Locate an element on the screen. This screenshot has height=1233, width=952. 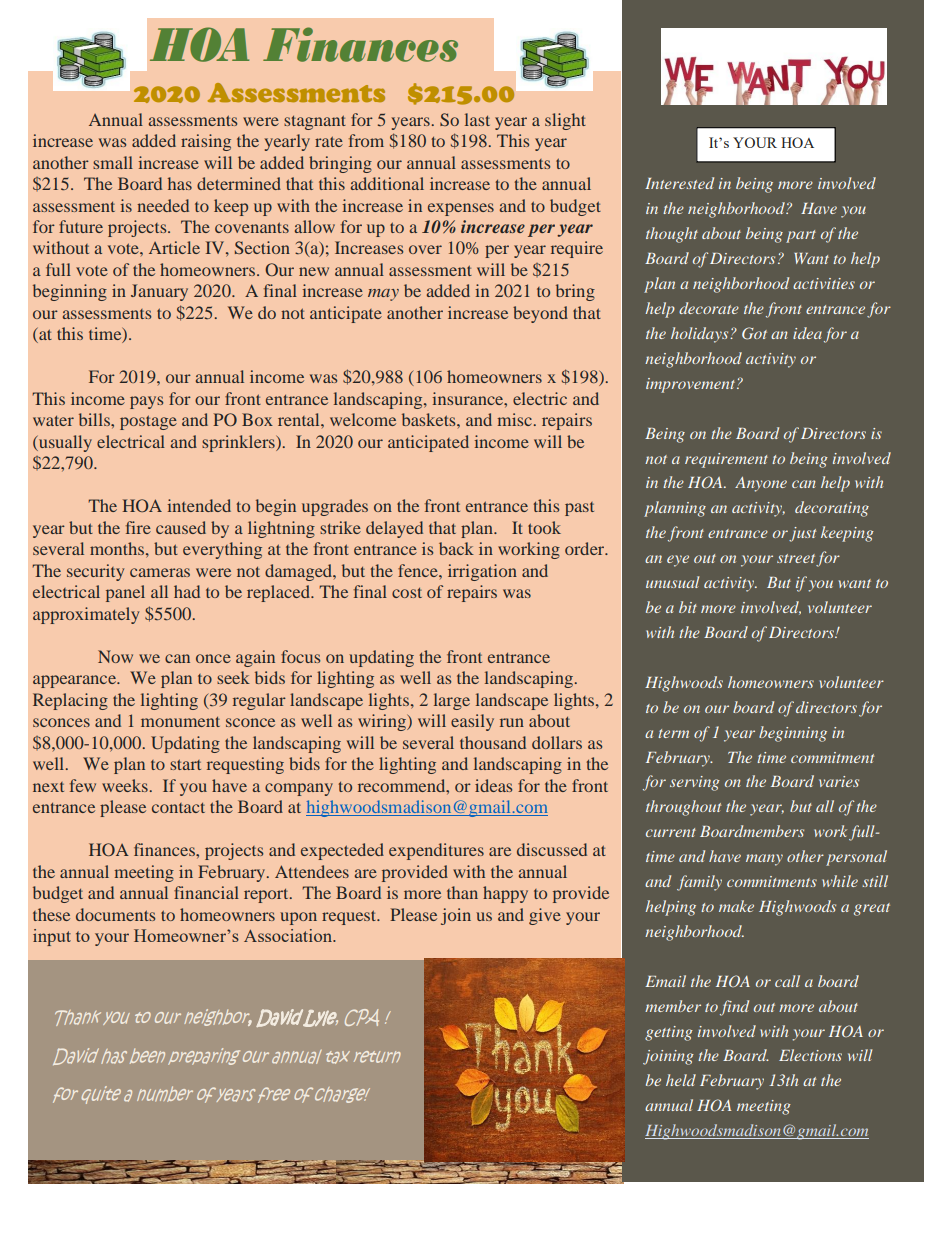
Anyone is located at coordinates (761, 484).
